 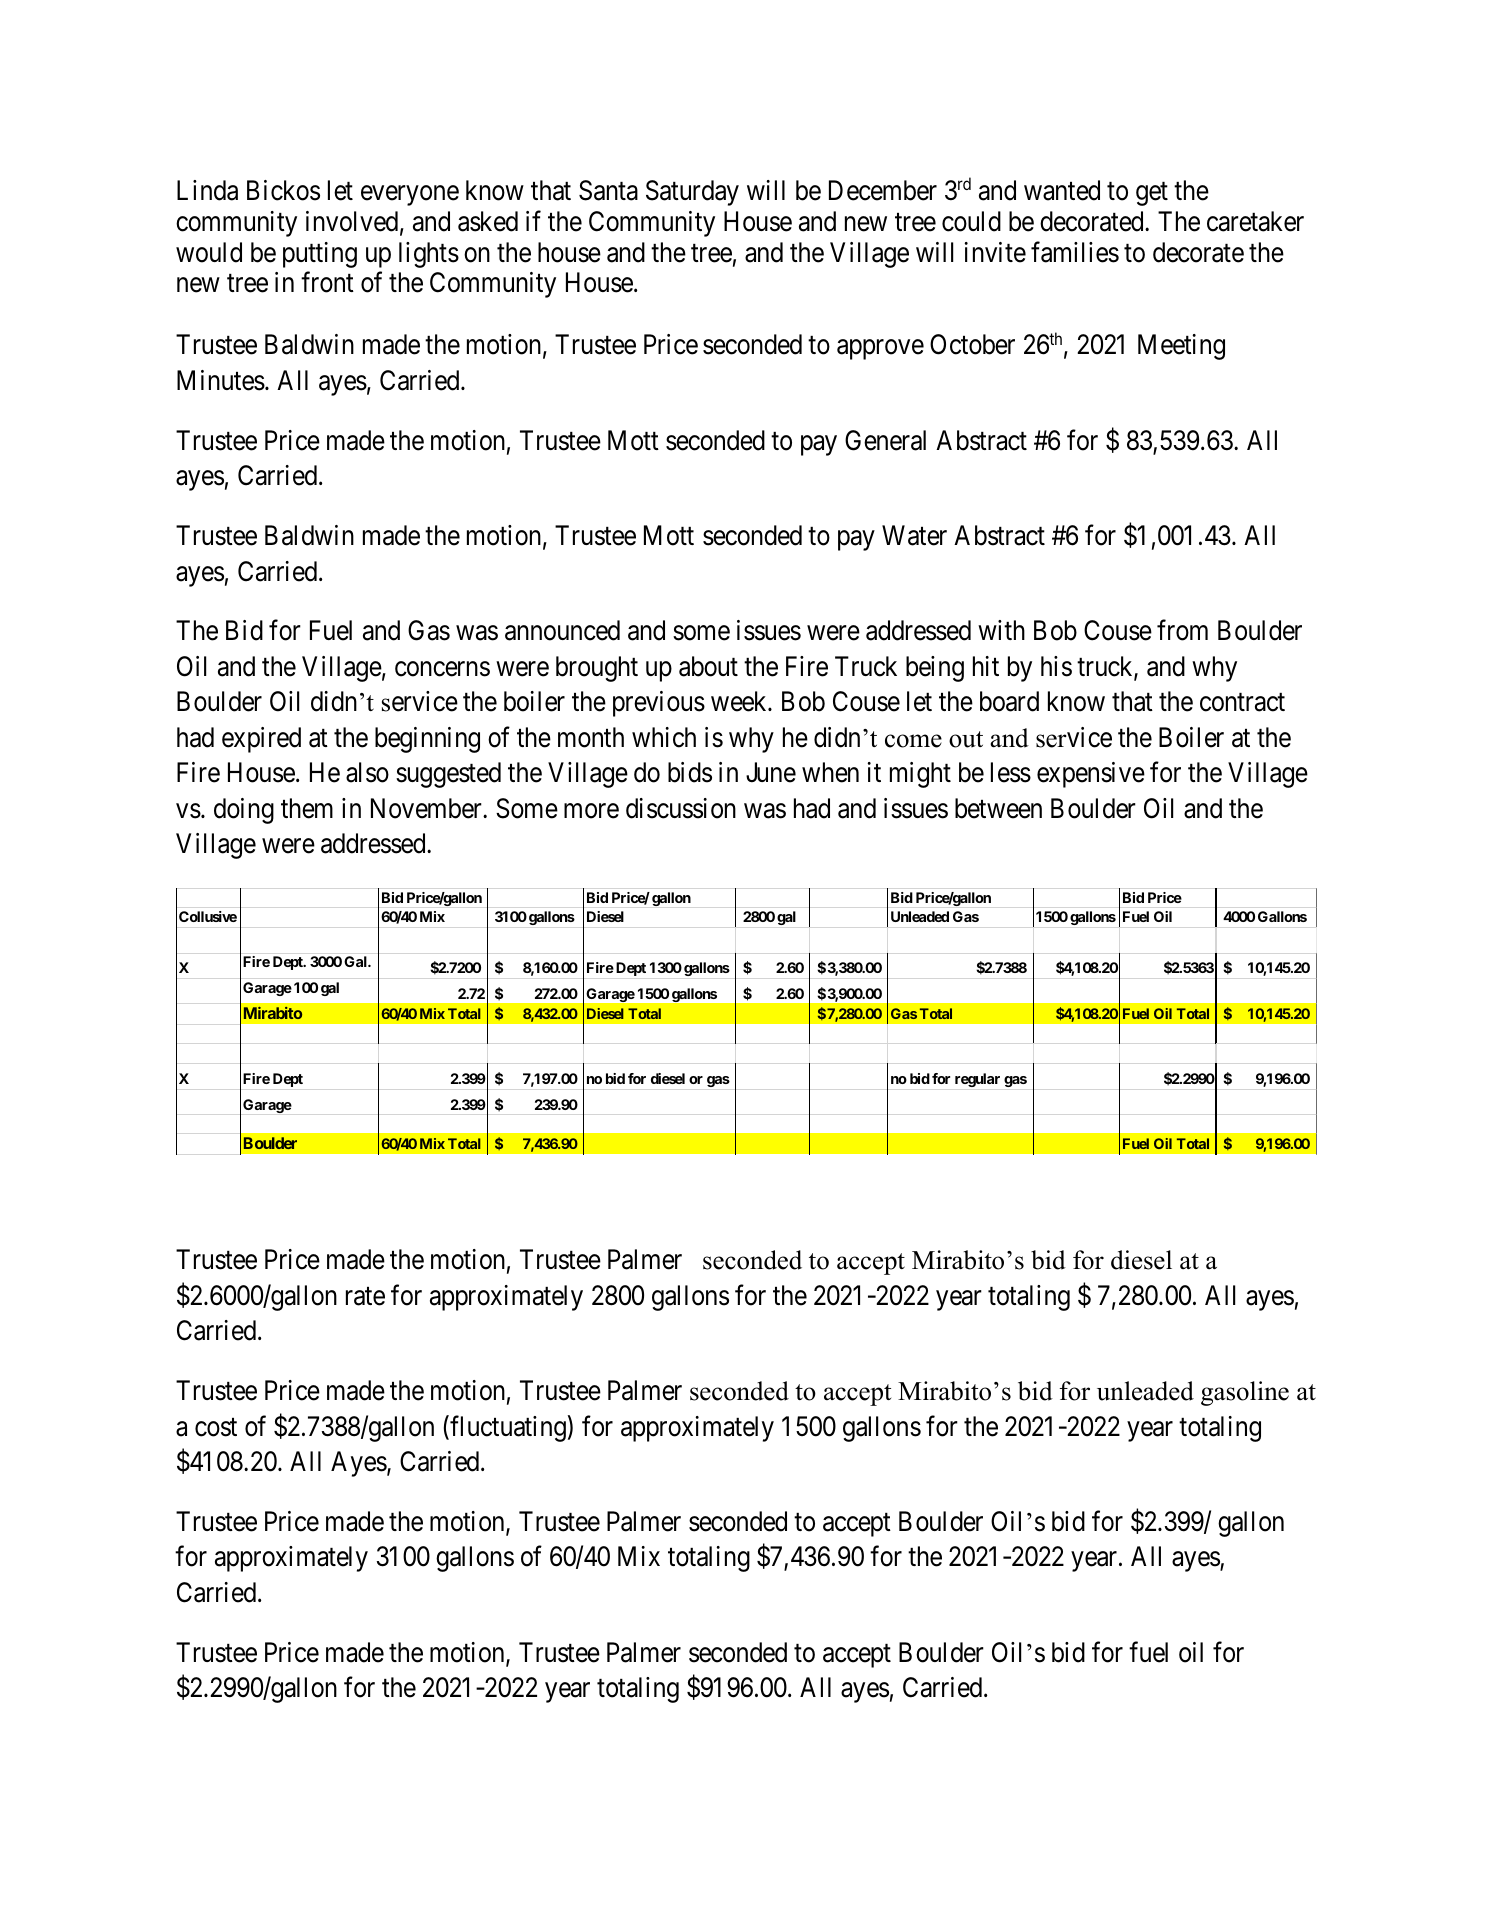 What do you see at coordinates (508, 1428) in the page?
I see `fluctuating` at bounding box center [508, 1428].
